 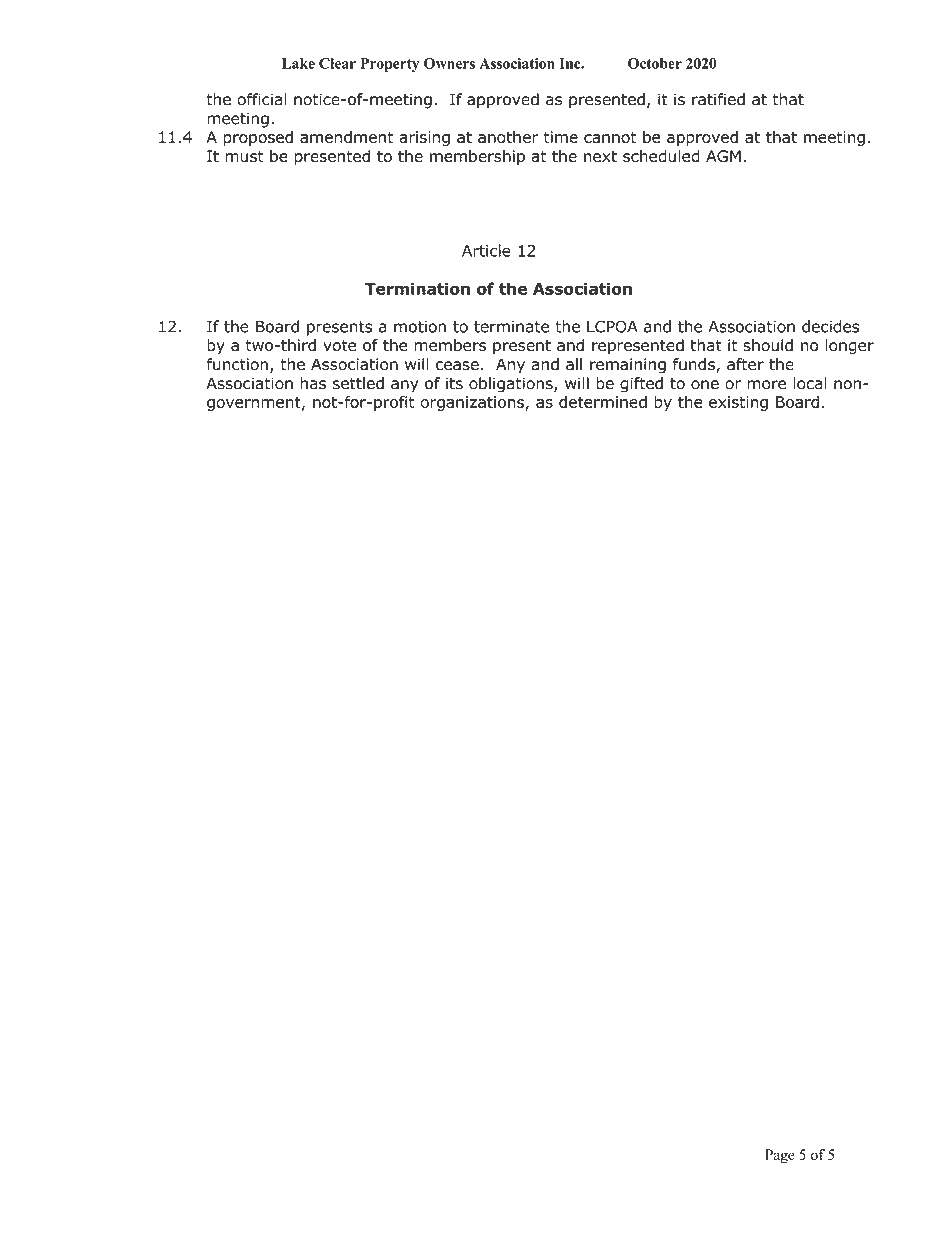 What do you see at coordinates (298, 63) in the page?
I see `Lake` at bounding box center [298, 63].
